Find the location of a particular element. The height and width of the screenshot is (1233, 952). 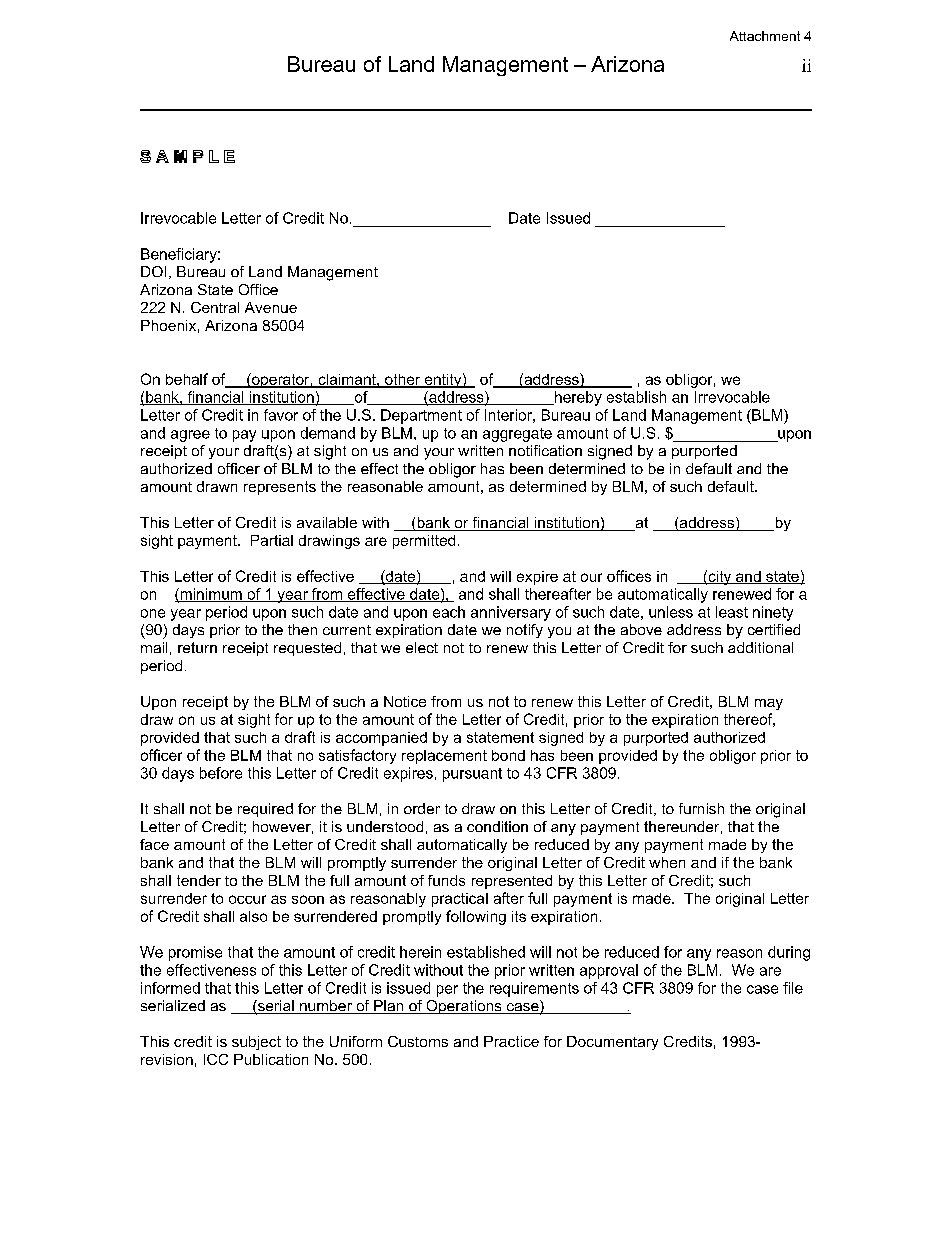

Operations is located at coordinates (464, 1007).
